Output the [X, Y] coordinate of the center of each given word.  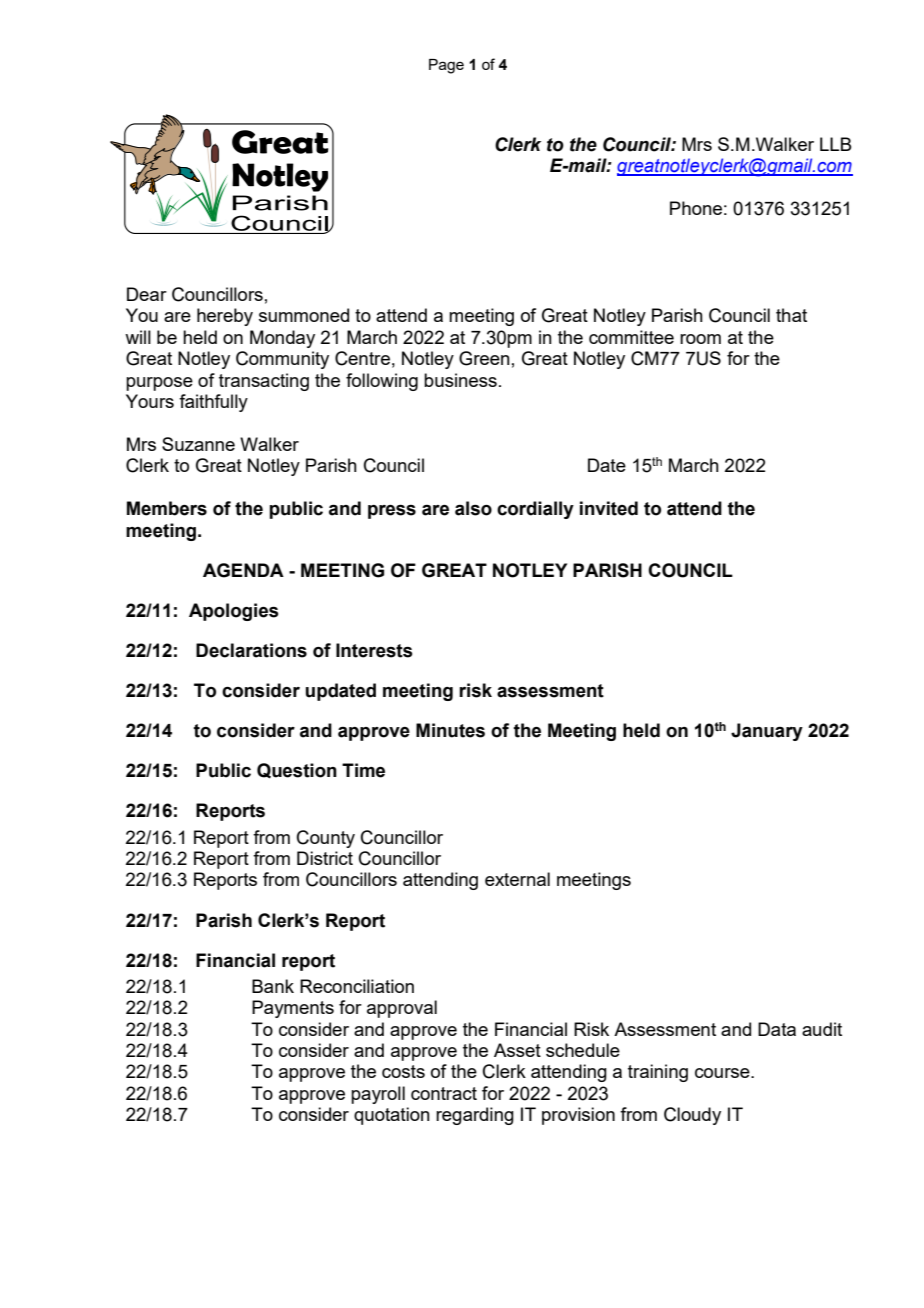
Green [484, 358]
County [326, 839]
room [700, 339]
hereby [225, 317]
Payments [293, 1009]
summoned [304, 315]
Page [446, 66]
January [767, 732]
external [517, 879]
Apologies [234, 612]
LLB [835, 144]
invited [609, 508]
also [473, 508]
